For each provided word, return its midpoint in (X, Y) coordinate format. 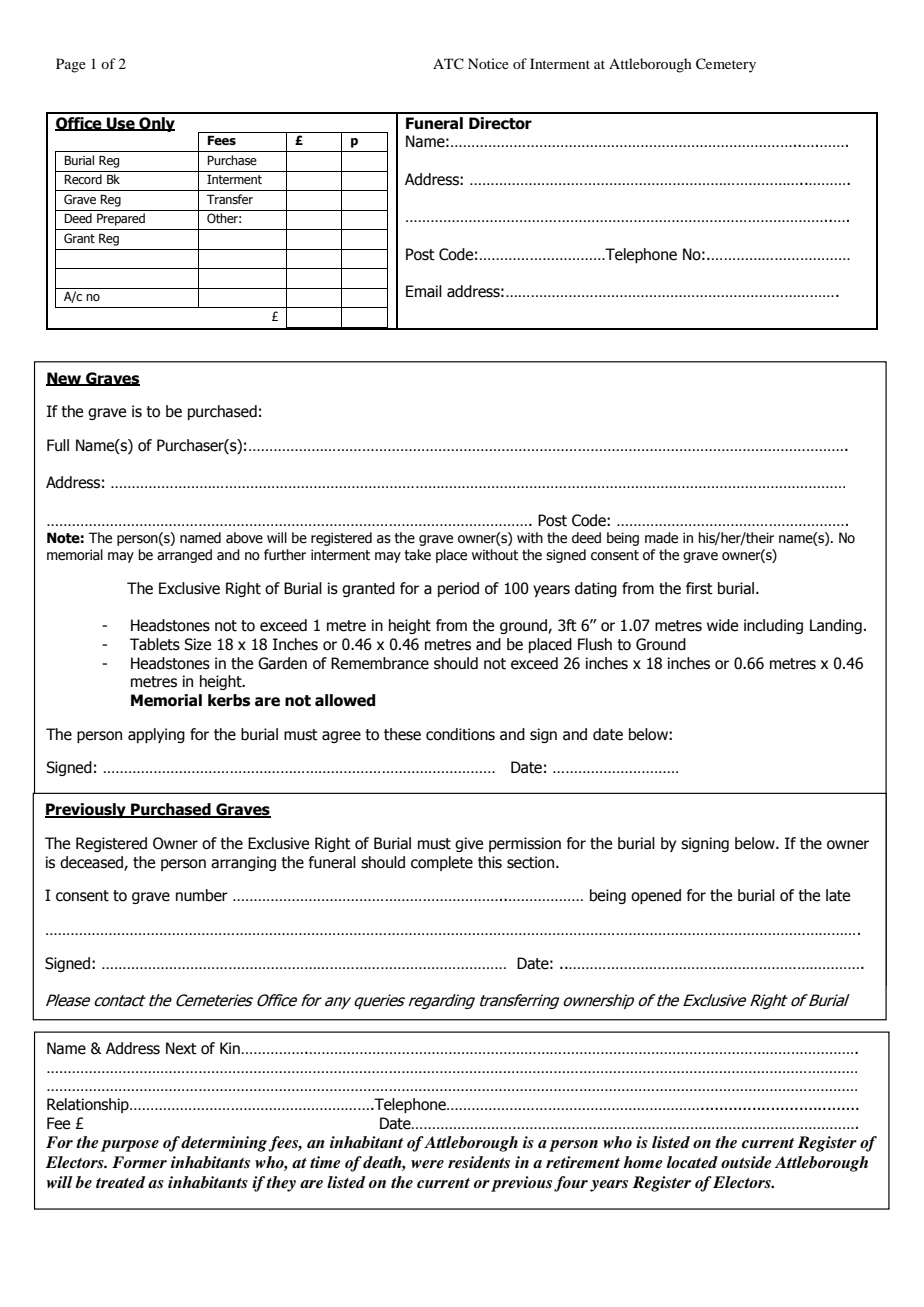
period (458, 589)
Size (197, 644)
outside (746, 1162)
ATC (448, 64)
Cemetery (726, 65)
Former (139, 1162)
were (427, 1164)
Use (121, 124)
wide (722, 625)
